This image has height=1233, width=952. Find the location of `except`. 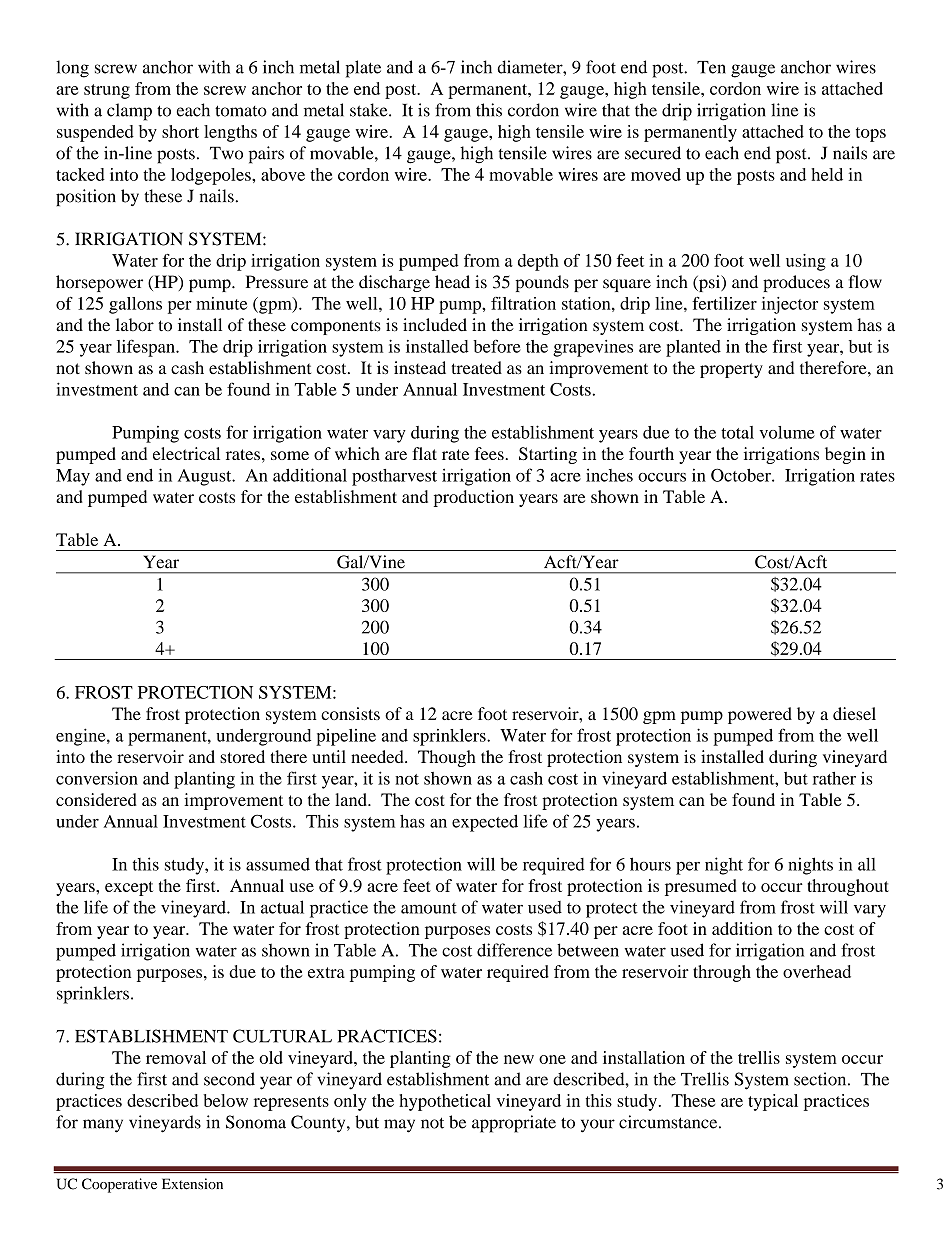

except is located at coordinates (129, 888).
